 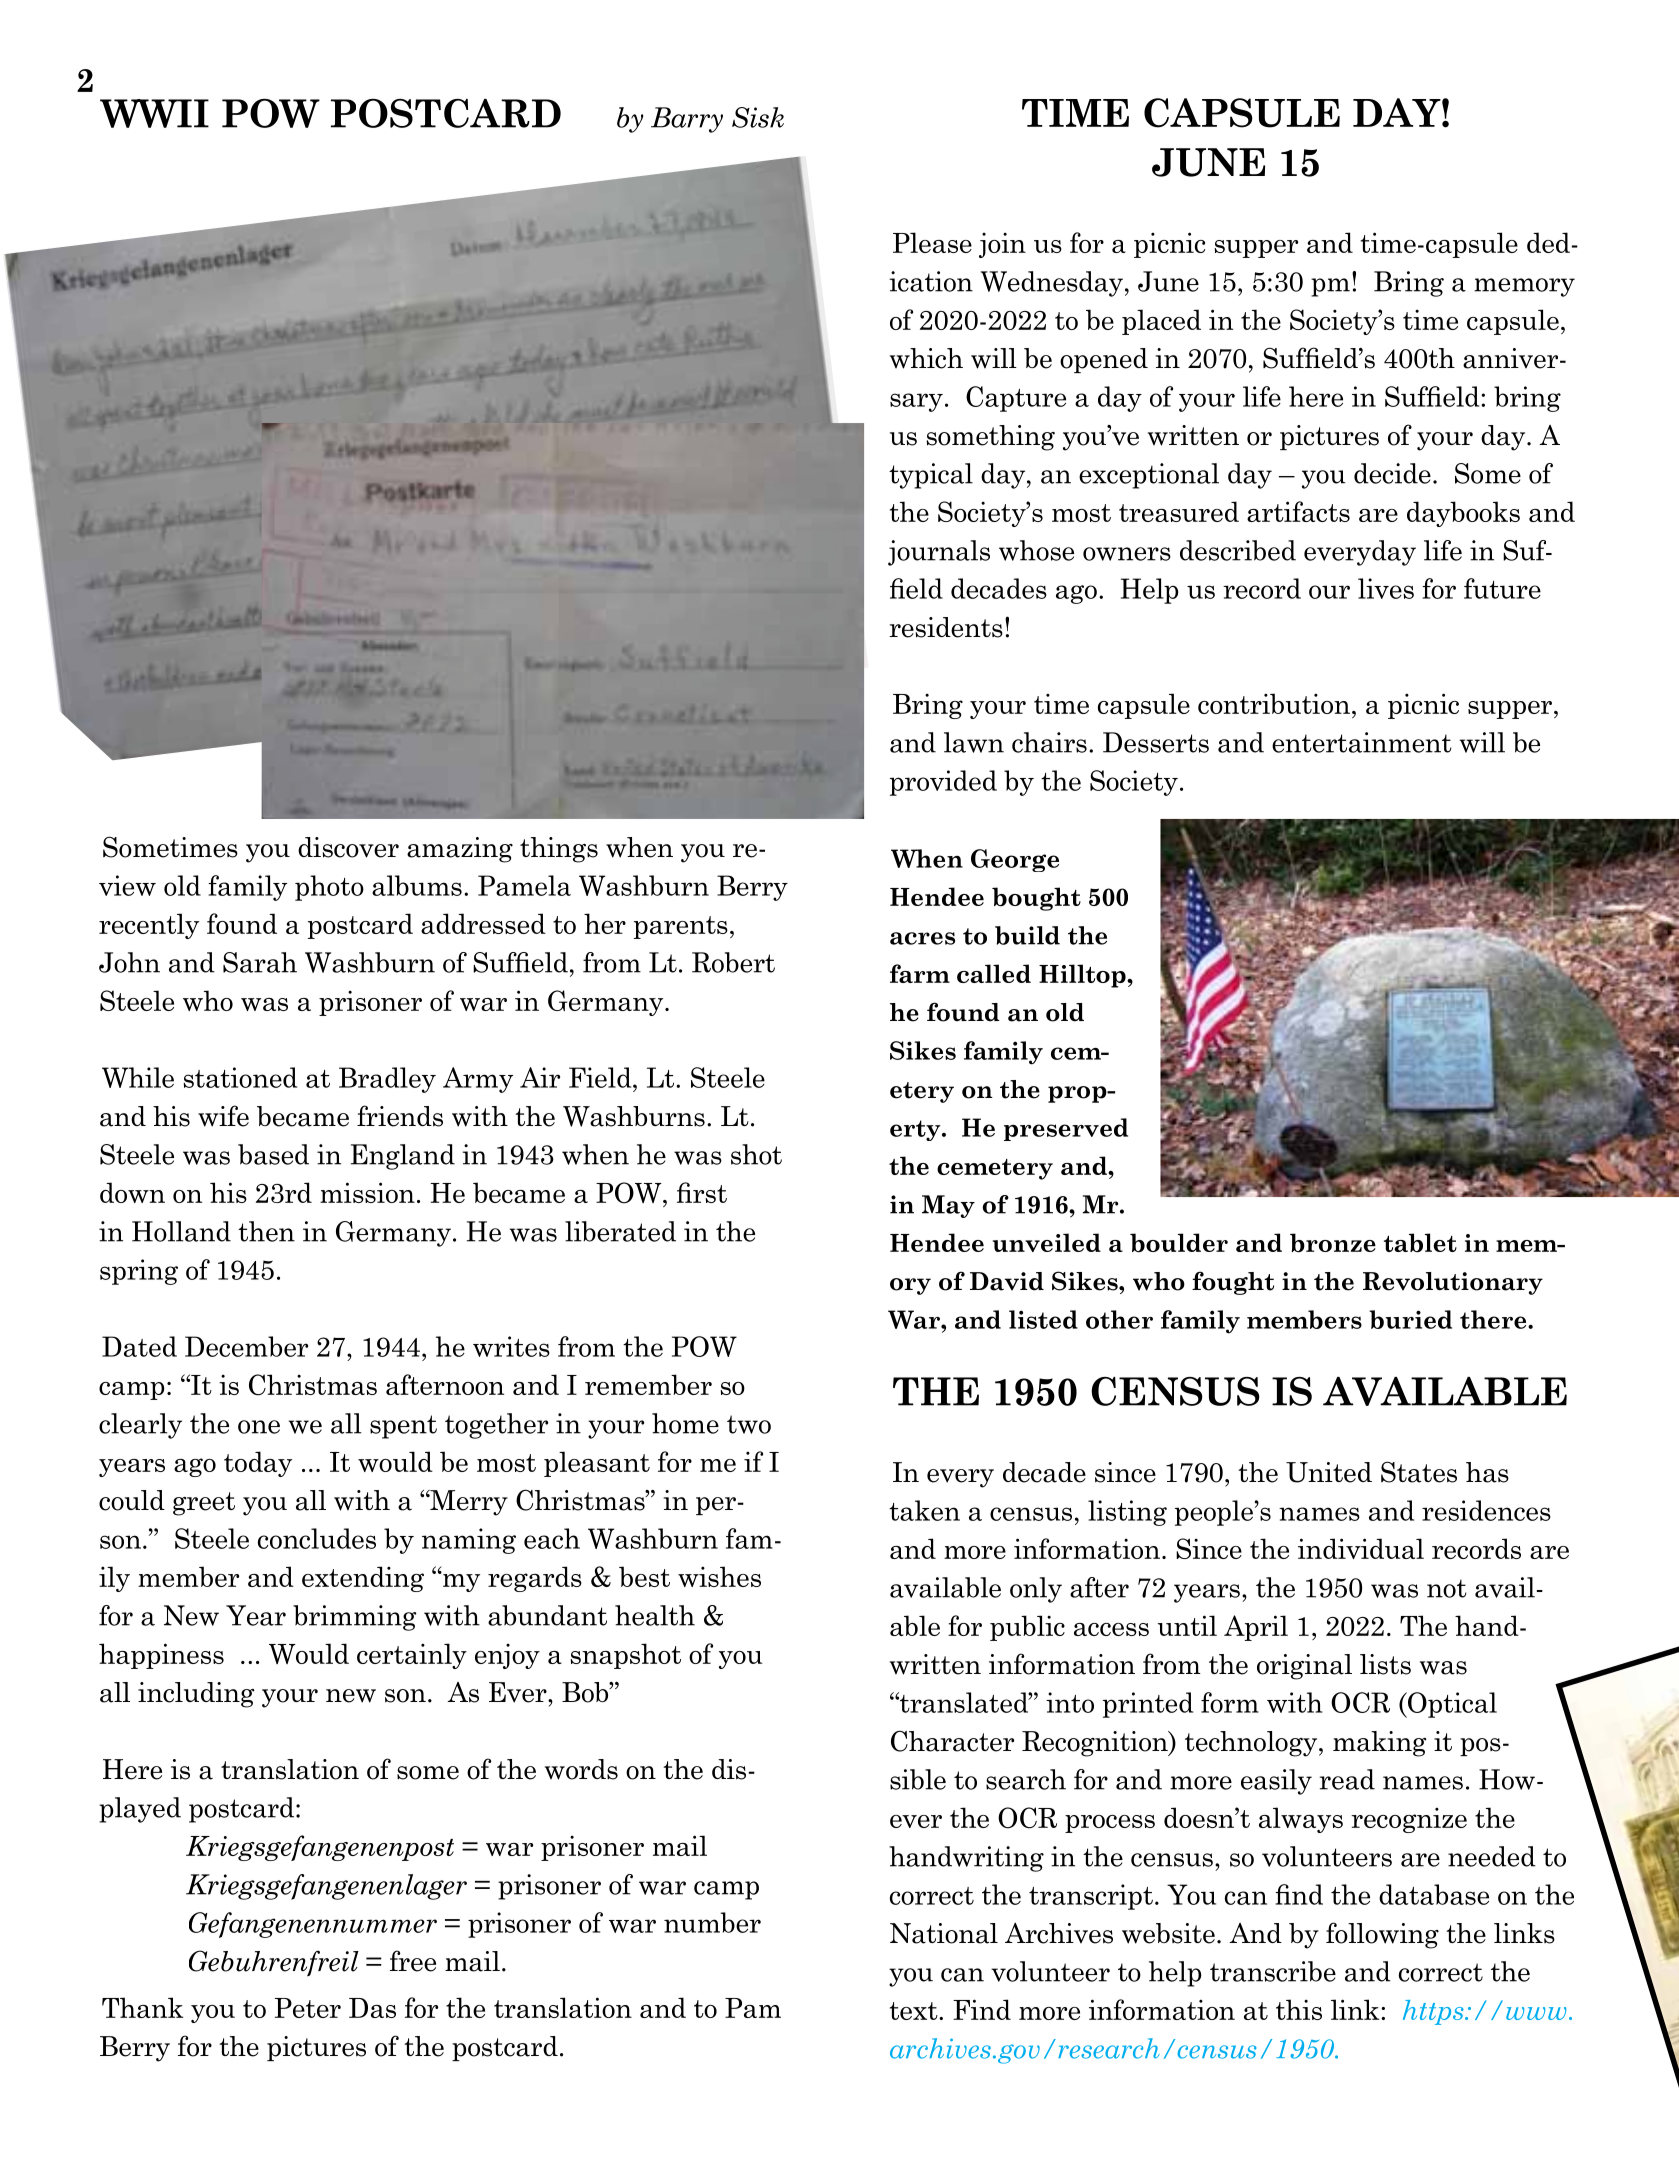 I want to click on Please, so click(x=932, y=242).
